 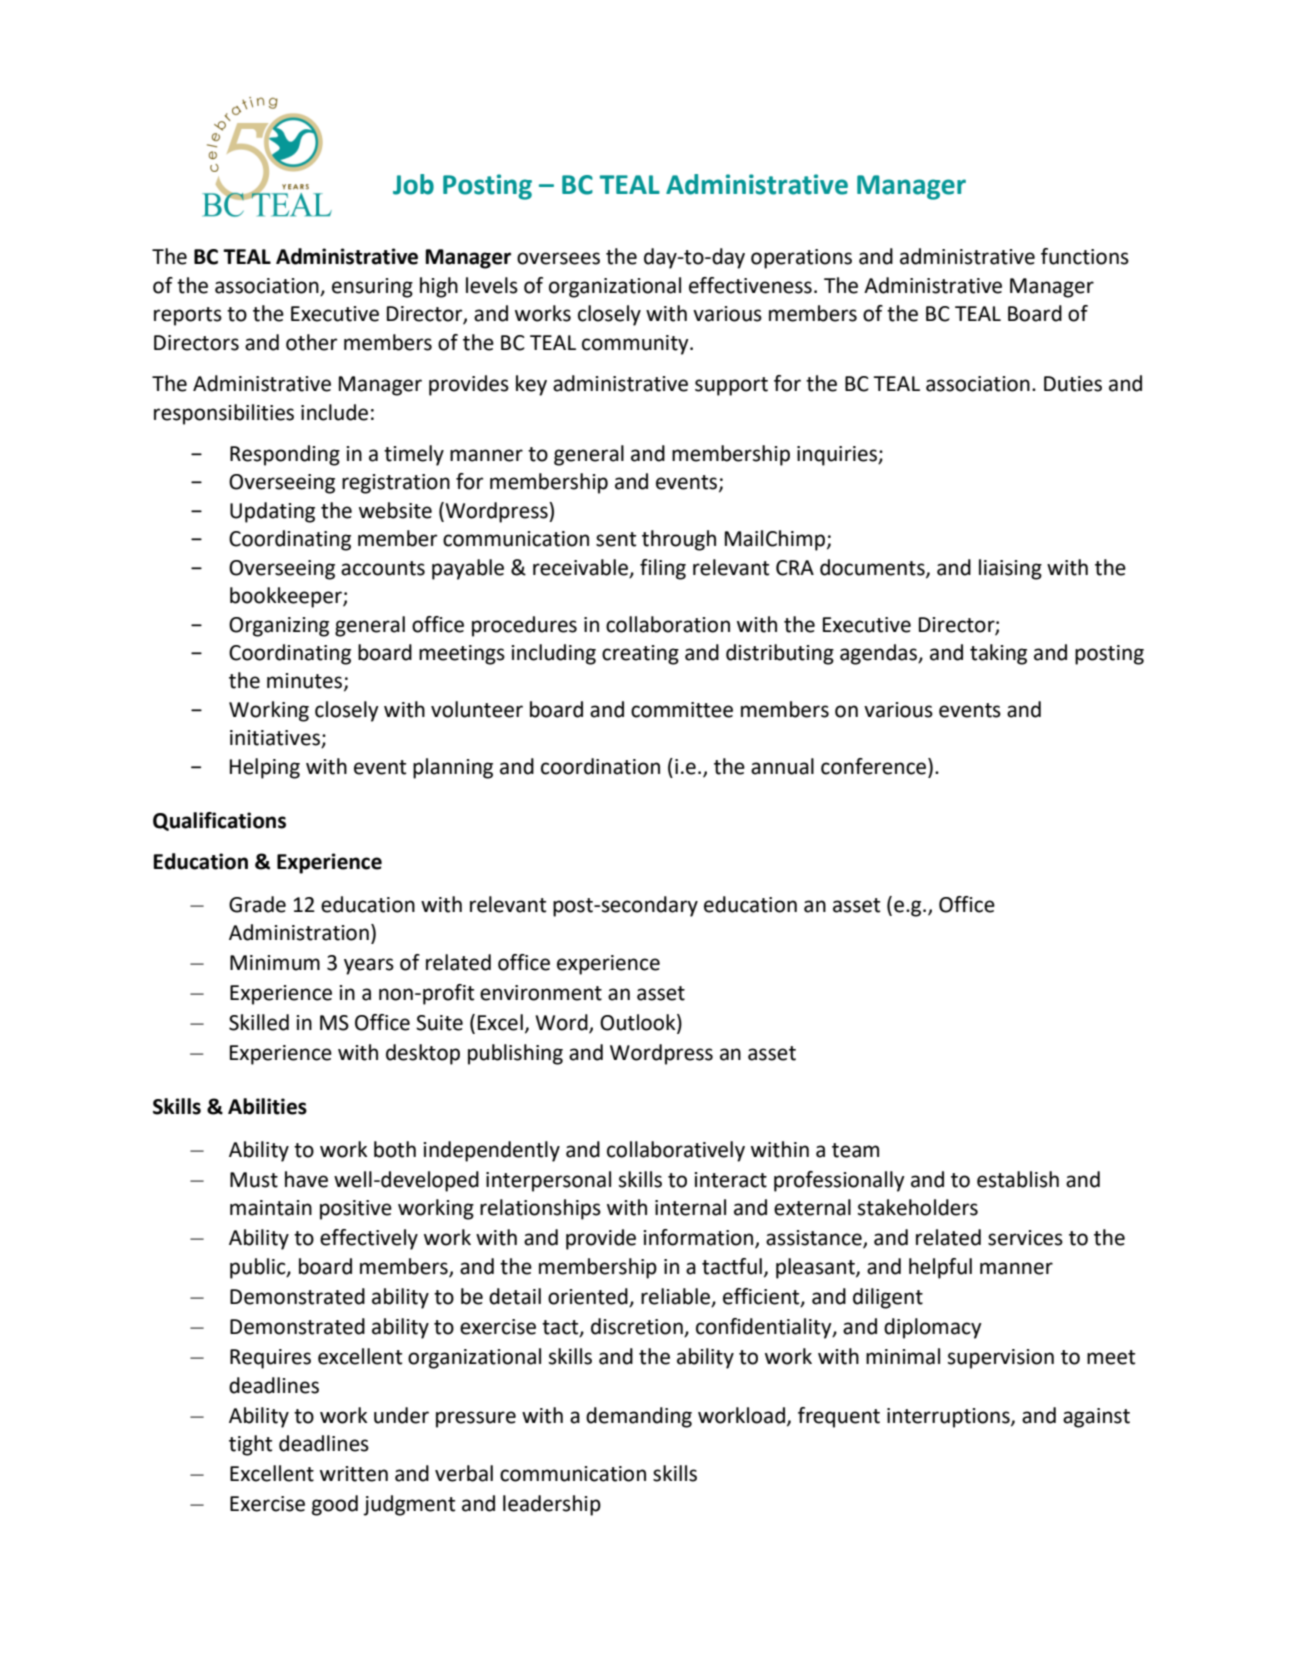 What do you see at coordinates (279, 627) in the screenshot?
I see `Organizing` at bounding box center [279, 627].
